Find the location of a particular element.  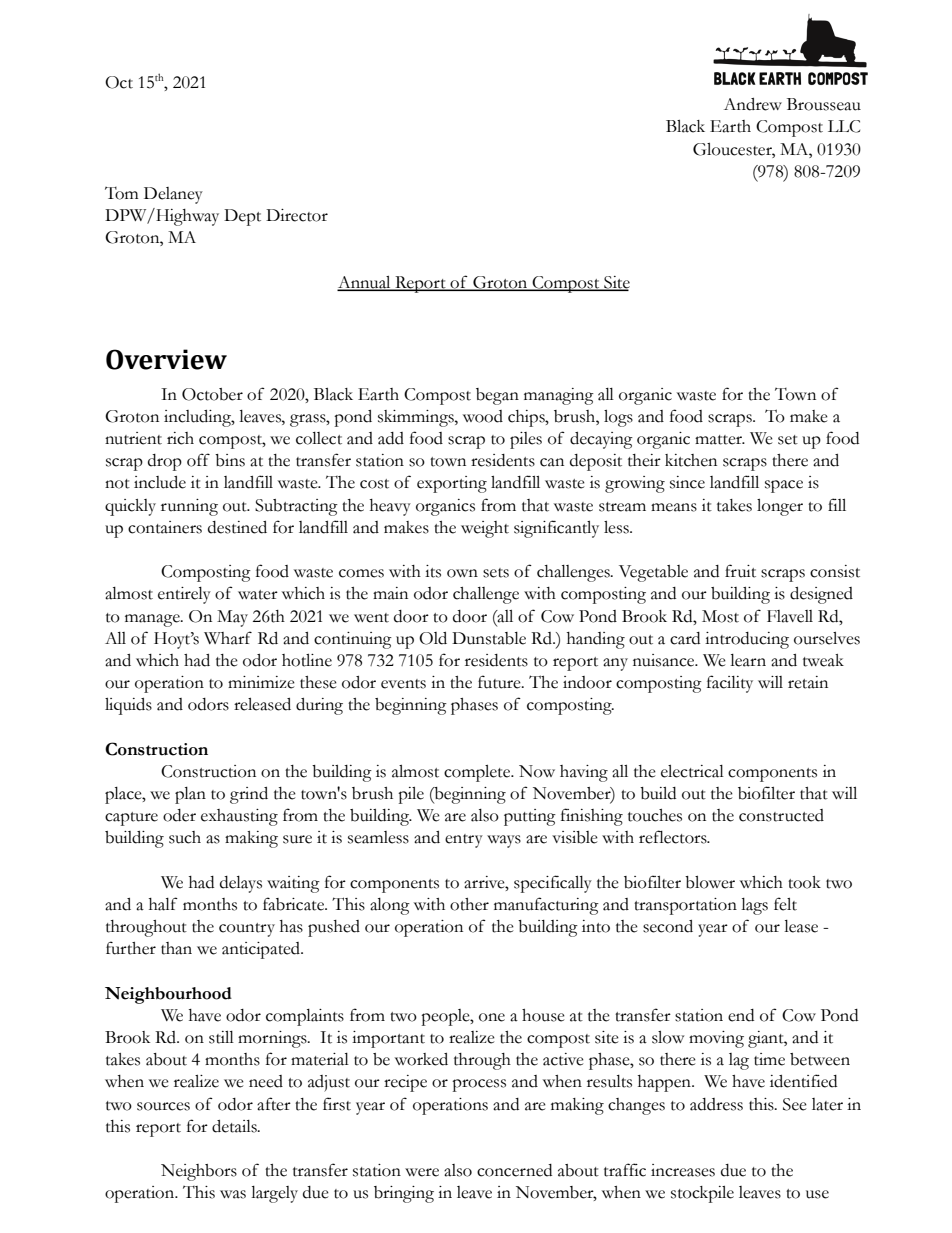

increases is located at coordinates (683, 1170).
